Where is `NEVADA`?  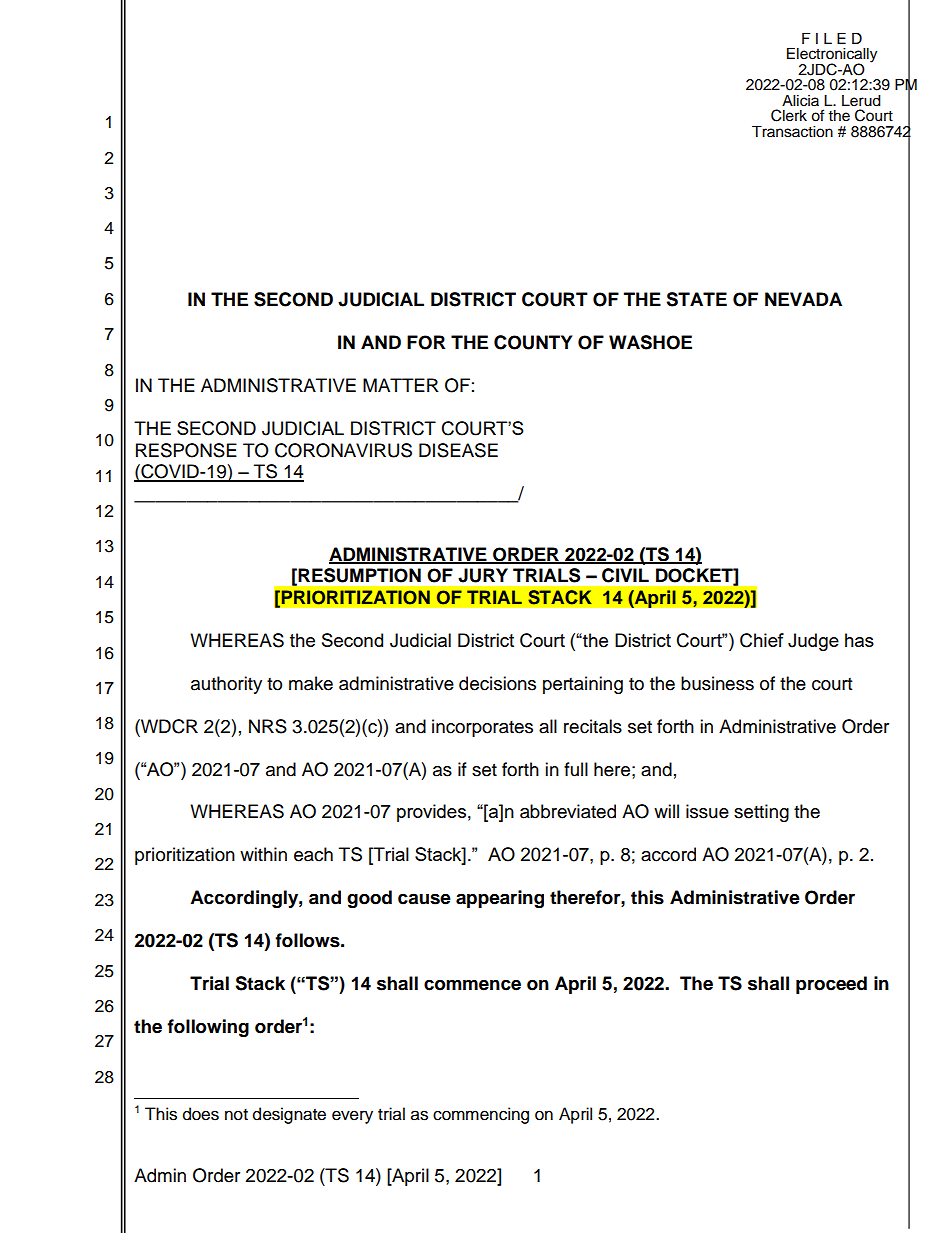
NEVADA is located at coordinates (803, 299).
